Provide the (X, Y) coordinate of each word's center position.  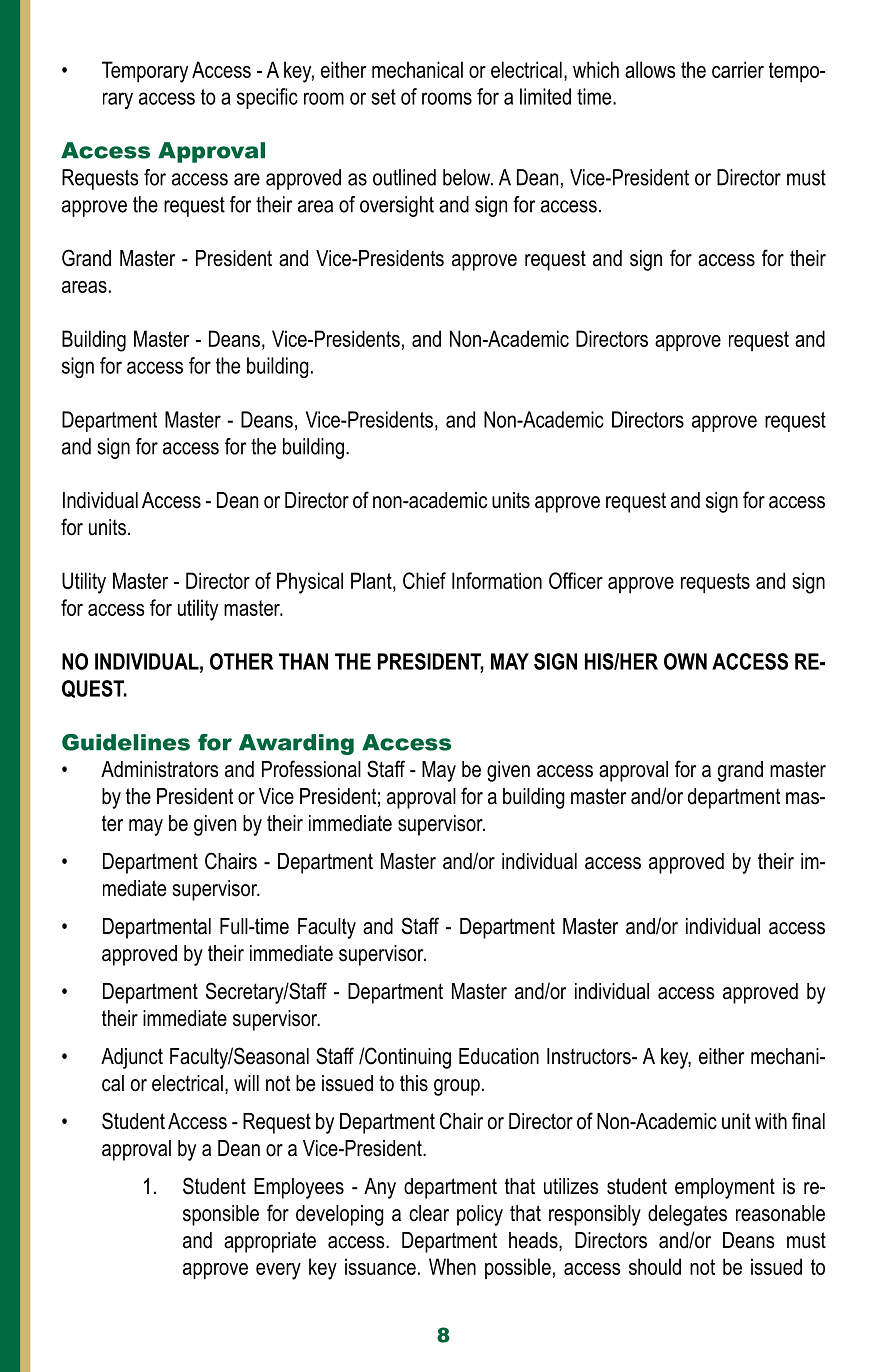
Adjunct (132, 1058)
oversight (397, 206)
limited (545, 96)
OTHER (241, 661)
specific (267, 98)
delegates (687, 1215)
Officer (576, 580)
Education (499, 1056)
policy (480, 1215)
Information (497, 580)
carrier (738, 69)
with (771, 1121)
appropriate (270, 1242)
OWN (685, 661)
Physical (310, 583)
